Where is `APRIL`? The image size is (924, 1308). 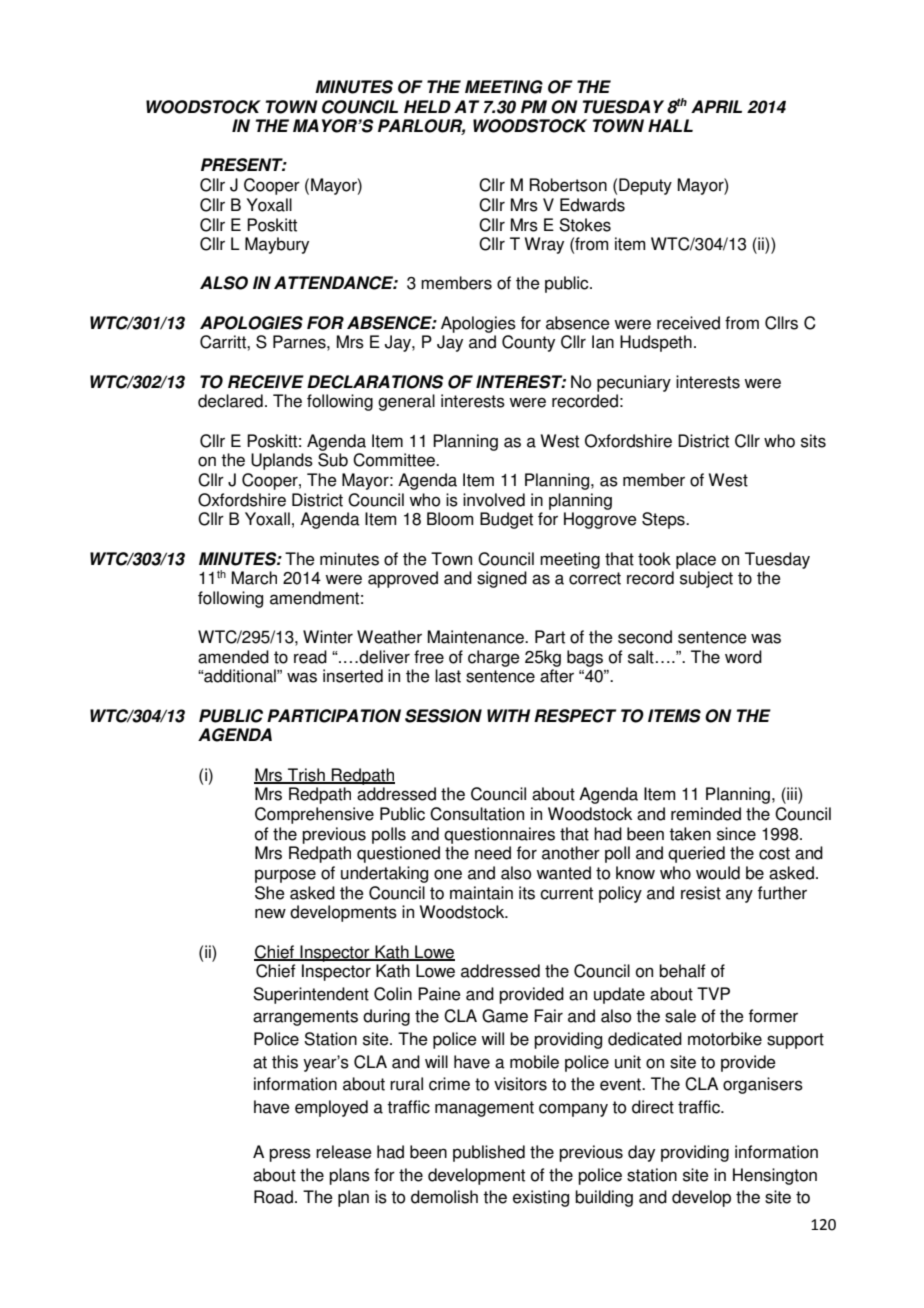
APRIL is located at coordinates (716, 106).
